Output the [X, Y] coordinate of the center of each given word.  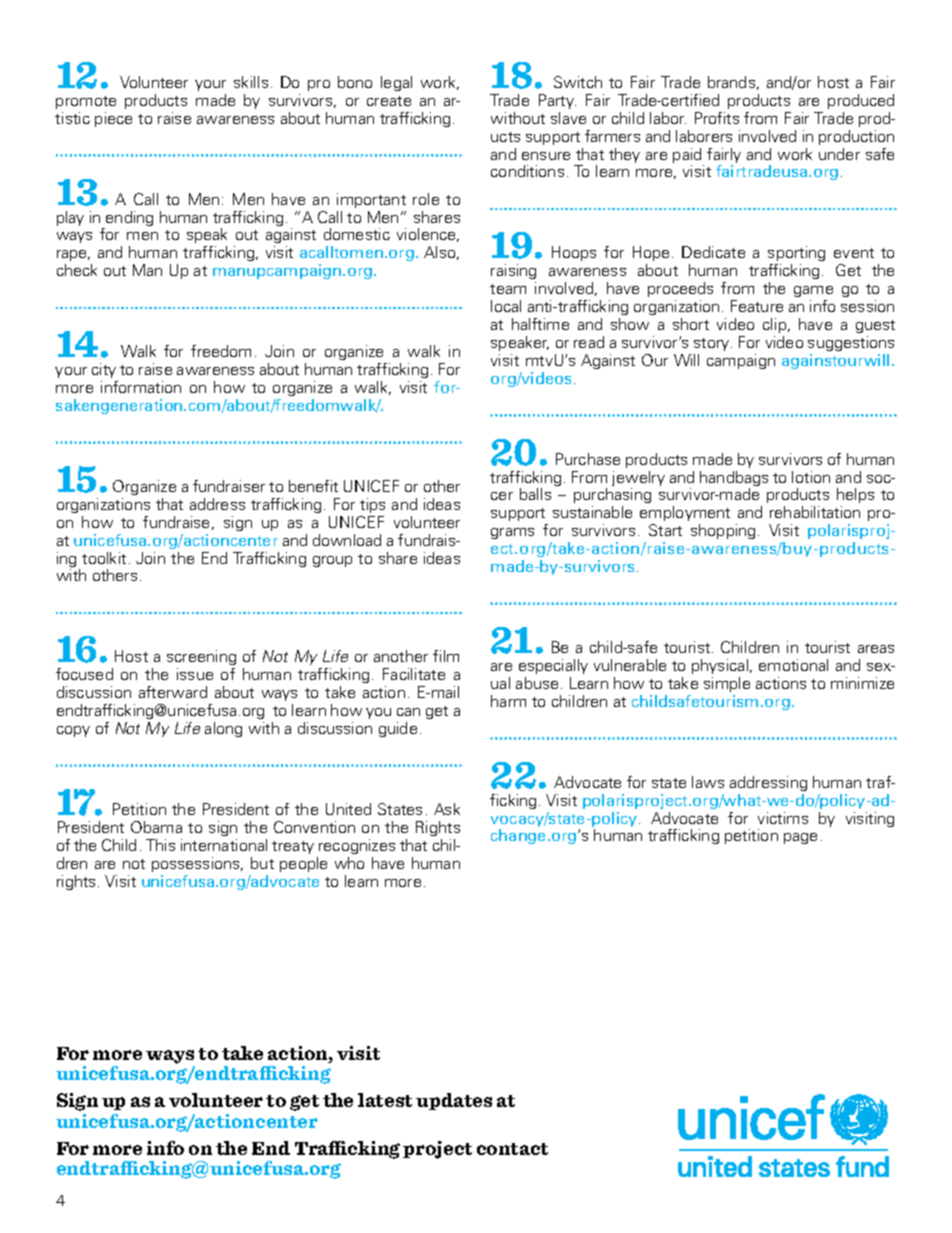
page [800, 838]
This [160, 845]
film [446, 656]
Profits [717, 118]
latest [385, 1100]
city [104, 370]
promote [86, 102]
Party [557, 101]
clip [776, 325]
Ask [447, 809]
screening [201, 657]
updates [454, 1101]
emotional [793, 665]
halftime [540, 324]
